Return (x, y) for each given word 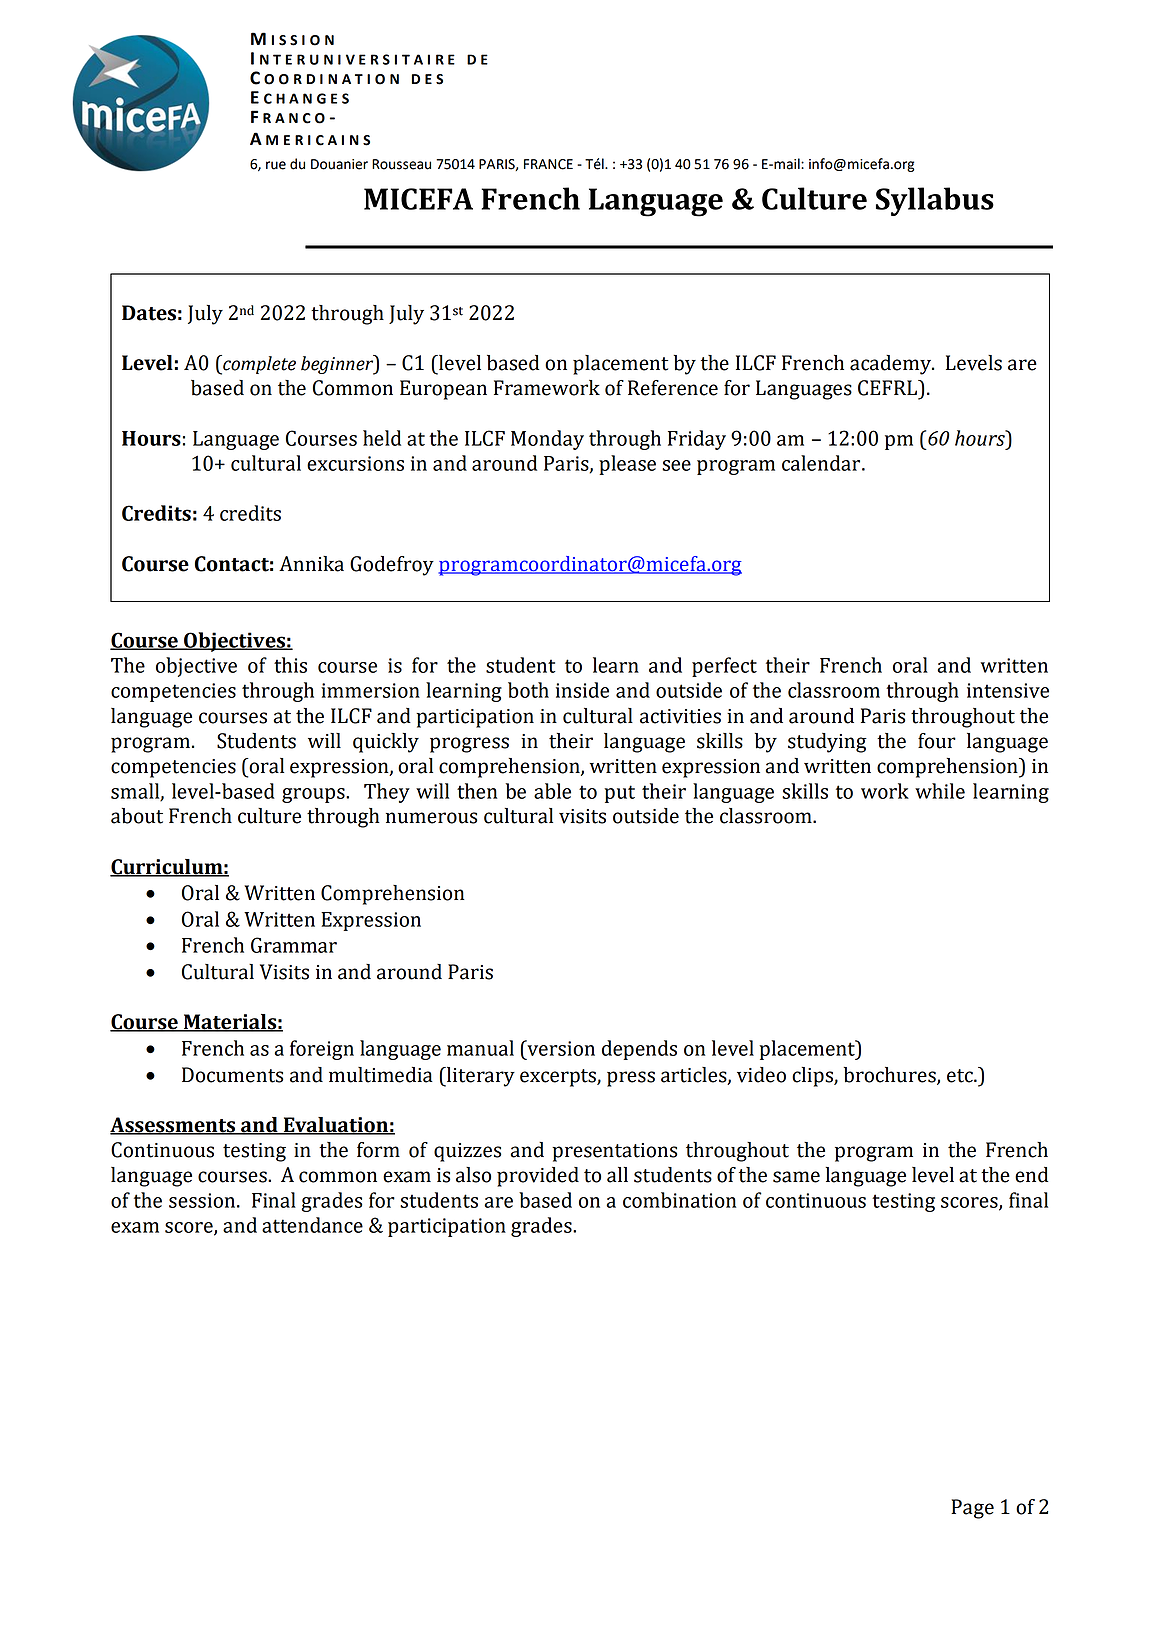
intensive (1008, 690)
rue (276, 165)
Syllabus (935, 201)
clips (813, 1077)
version (560, 1048)
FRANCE (548, 164)
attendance (312, 1225)
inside (582, 690)
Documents (232, 1075)
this (290, 665)
